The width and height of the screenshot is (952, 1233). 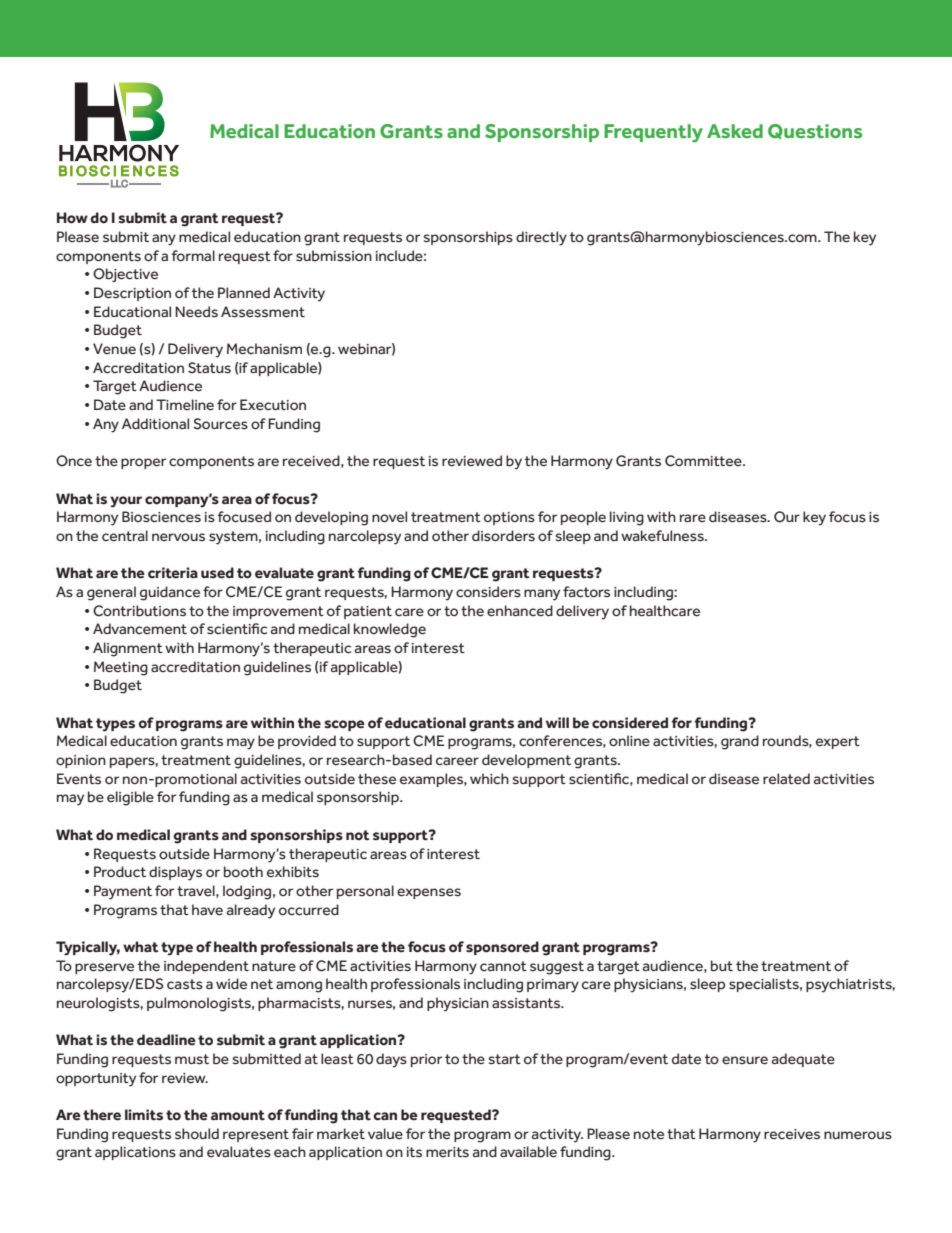 What do you see at coordinates (520, 611) in the screenshot?
I see `enhanced` at bounding box center [520, 611].
